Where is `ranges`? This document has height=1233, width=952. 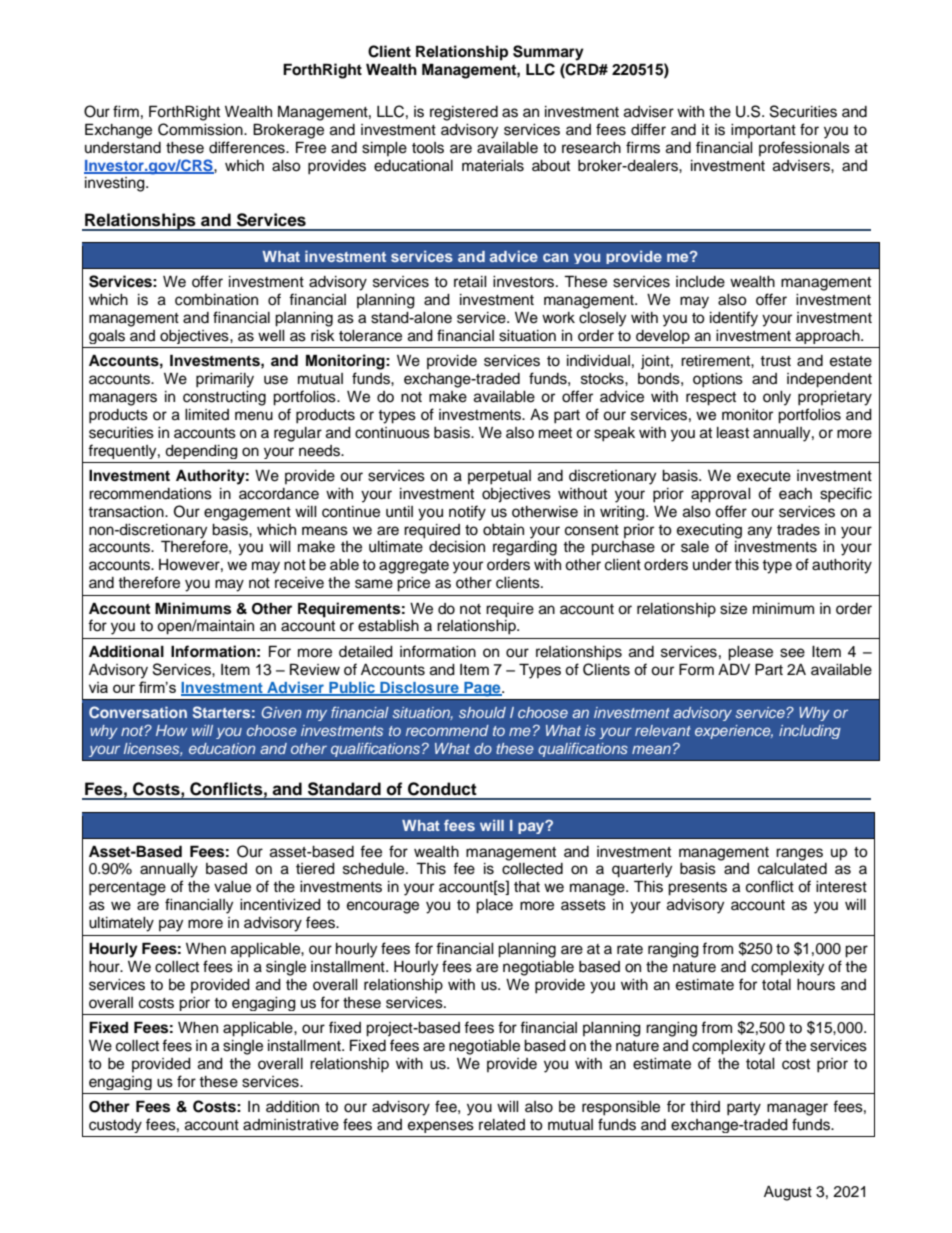 ranges is located at coordinates (799, 854).
